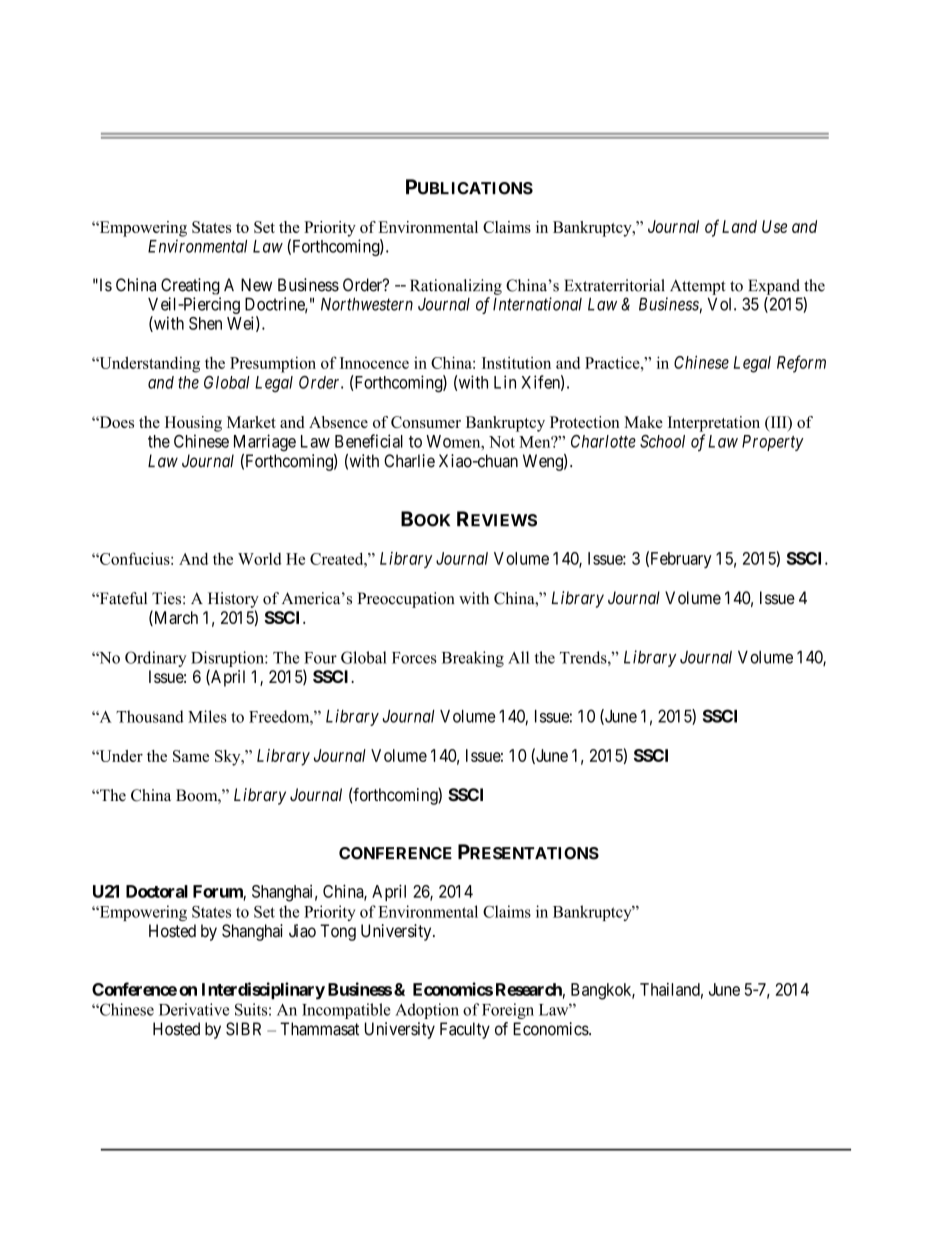 The height and width of the screenshot is (1233, 952). I want to click on Attempt, so click(698, 287).
